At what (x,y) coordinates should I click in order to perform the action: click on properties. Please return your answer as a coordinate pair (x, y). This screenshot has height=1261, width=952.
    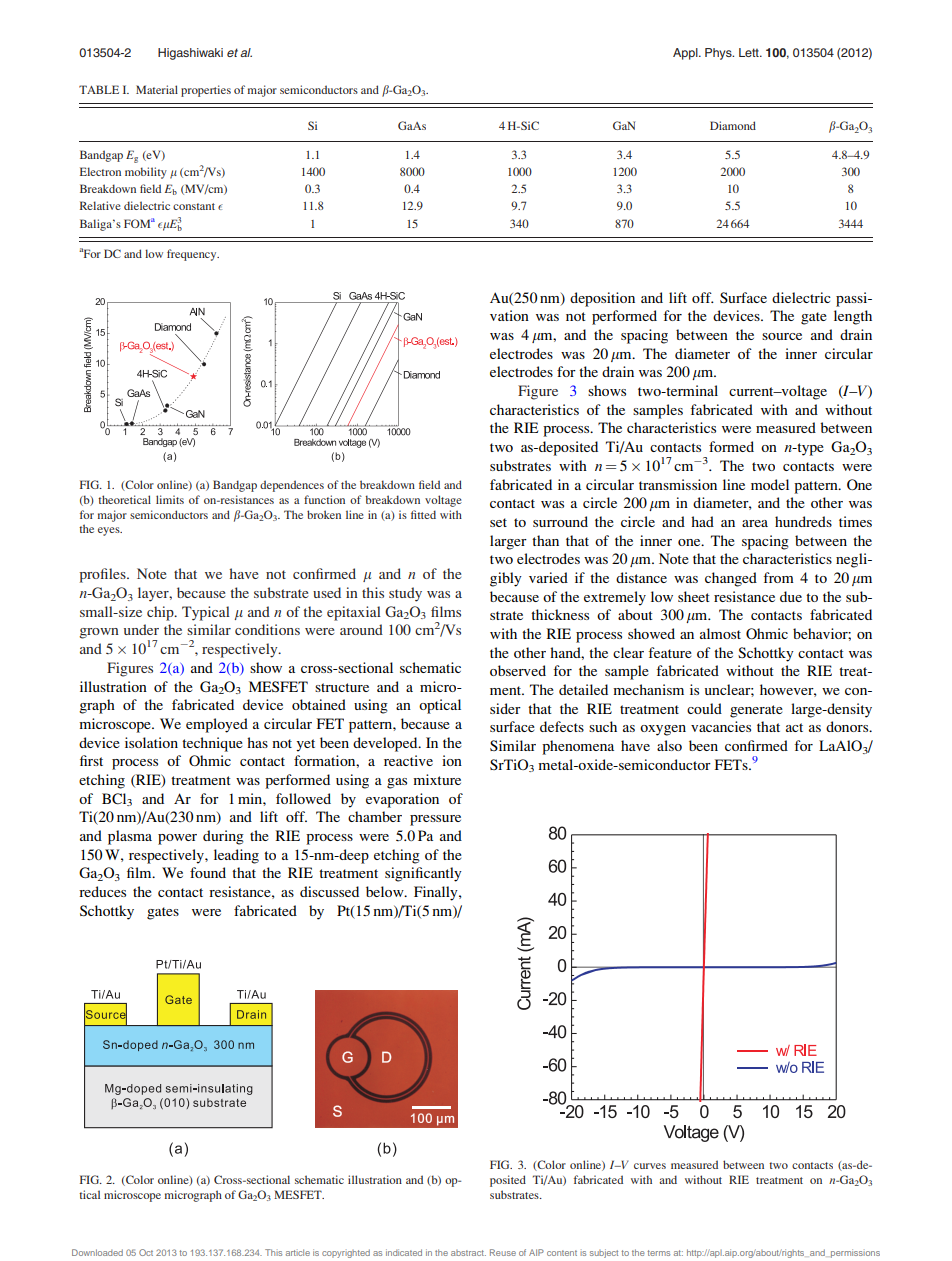
    Looking at the image, I should click on (206, 91).
